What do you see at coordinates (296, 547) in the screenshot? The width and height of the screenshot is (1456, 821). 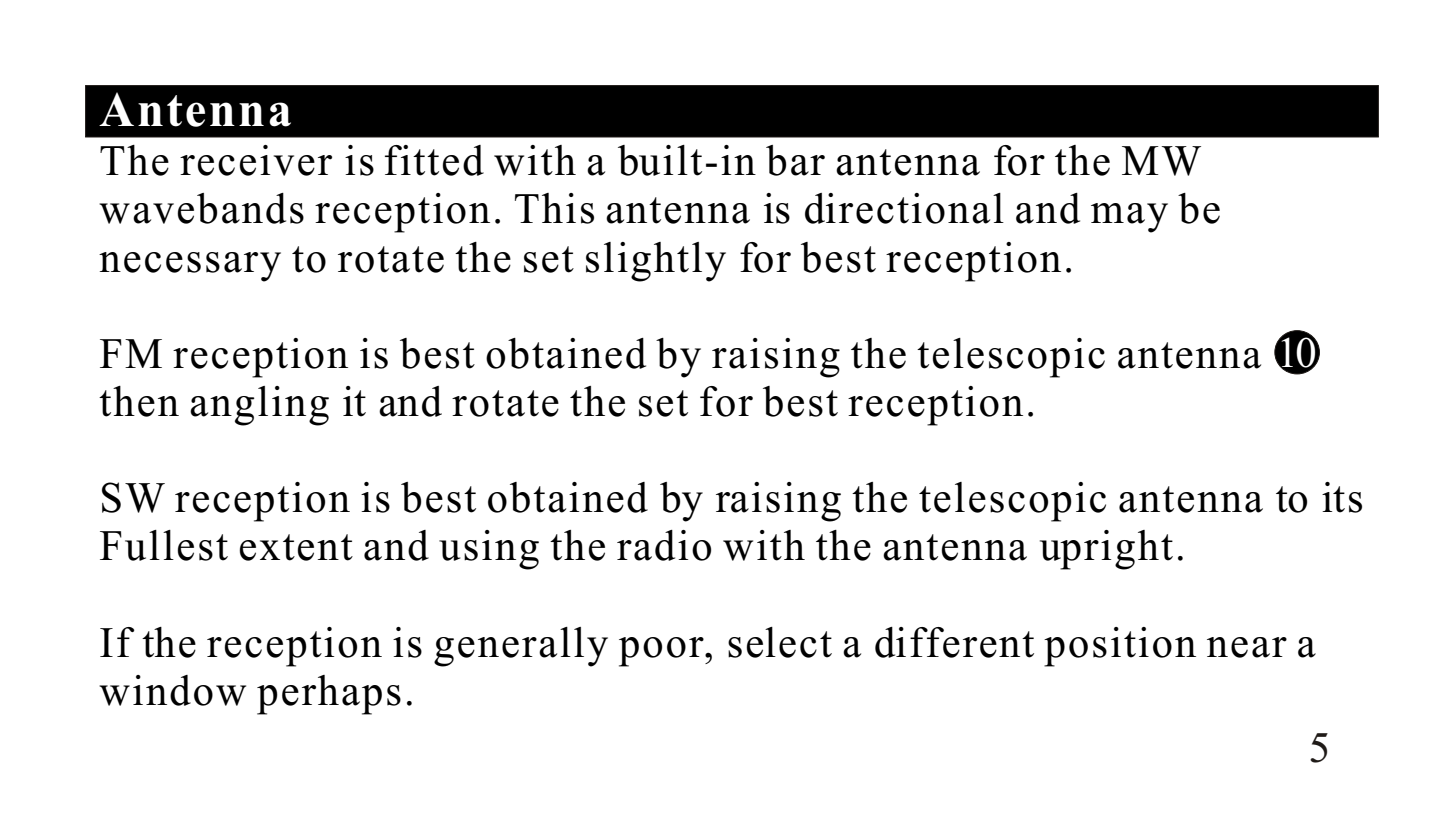 I see `extent` at bounding box center [296, 547].
